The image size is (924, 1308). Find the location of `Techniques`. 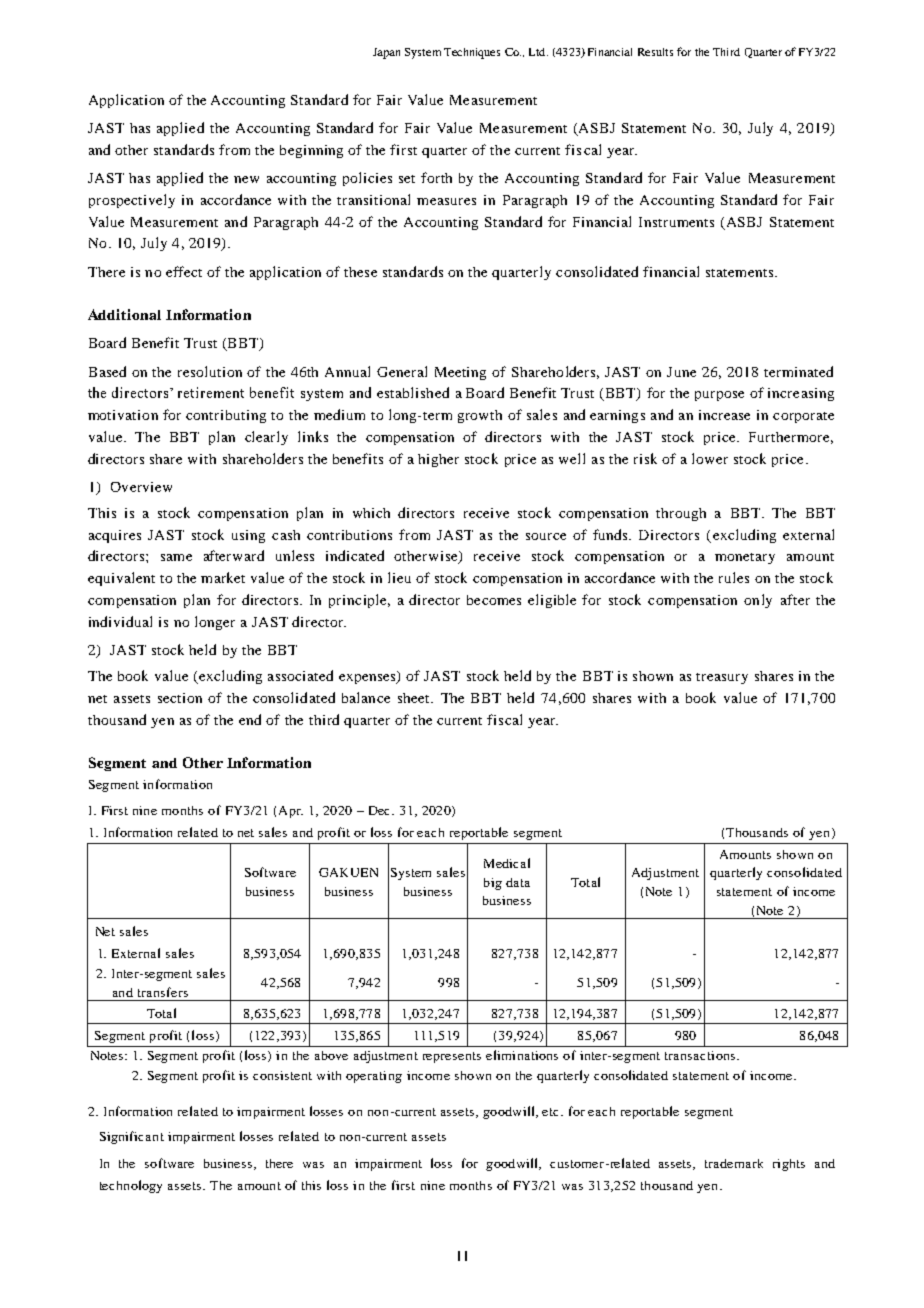

Techniques is located at coordinates (472, 53).
